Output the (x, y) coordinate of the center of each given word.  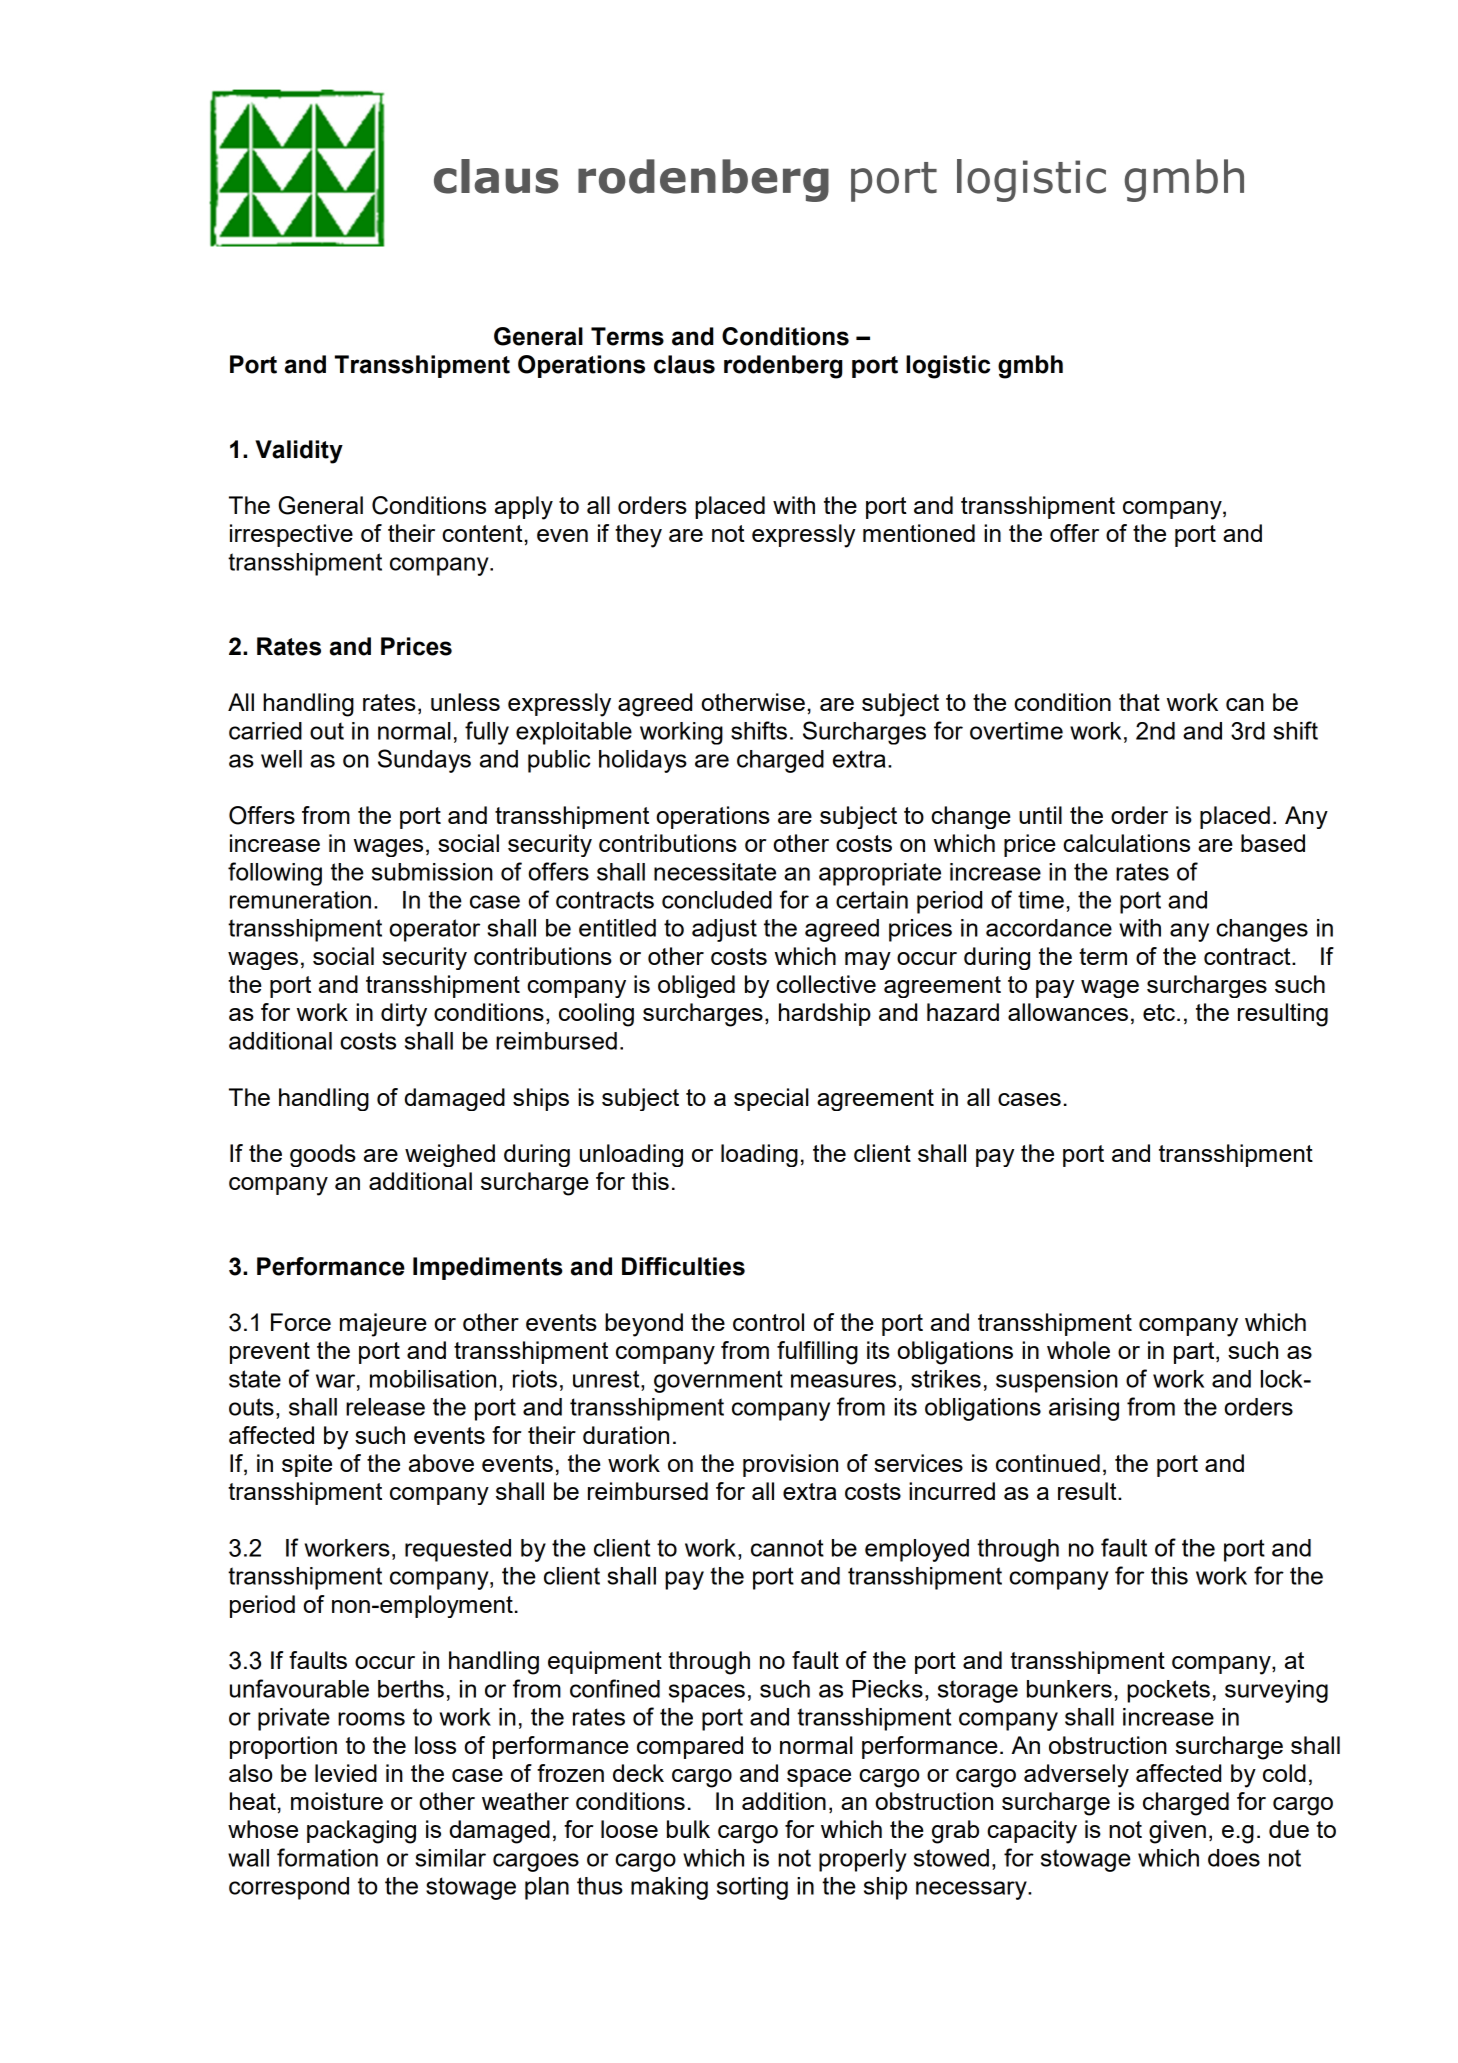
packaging (361, 1832)
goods (323, 1155)
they (638, 536)
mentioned (919, 533)
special (771, 1099)
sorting (752, 1888)
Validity (299, 452)
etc (1159, 1012)
